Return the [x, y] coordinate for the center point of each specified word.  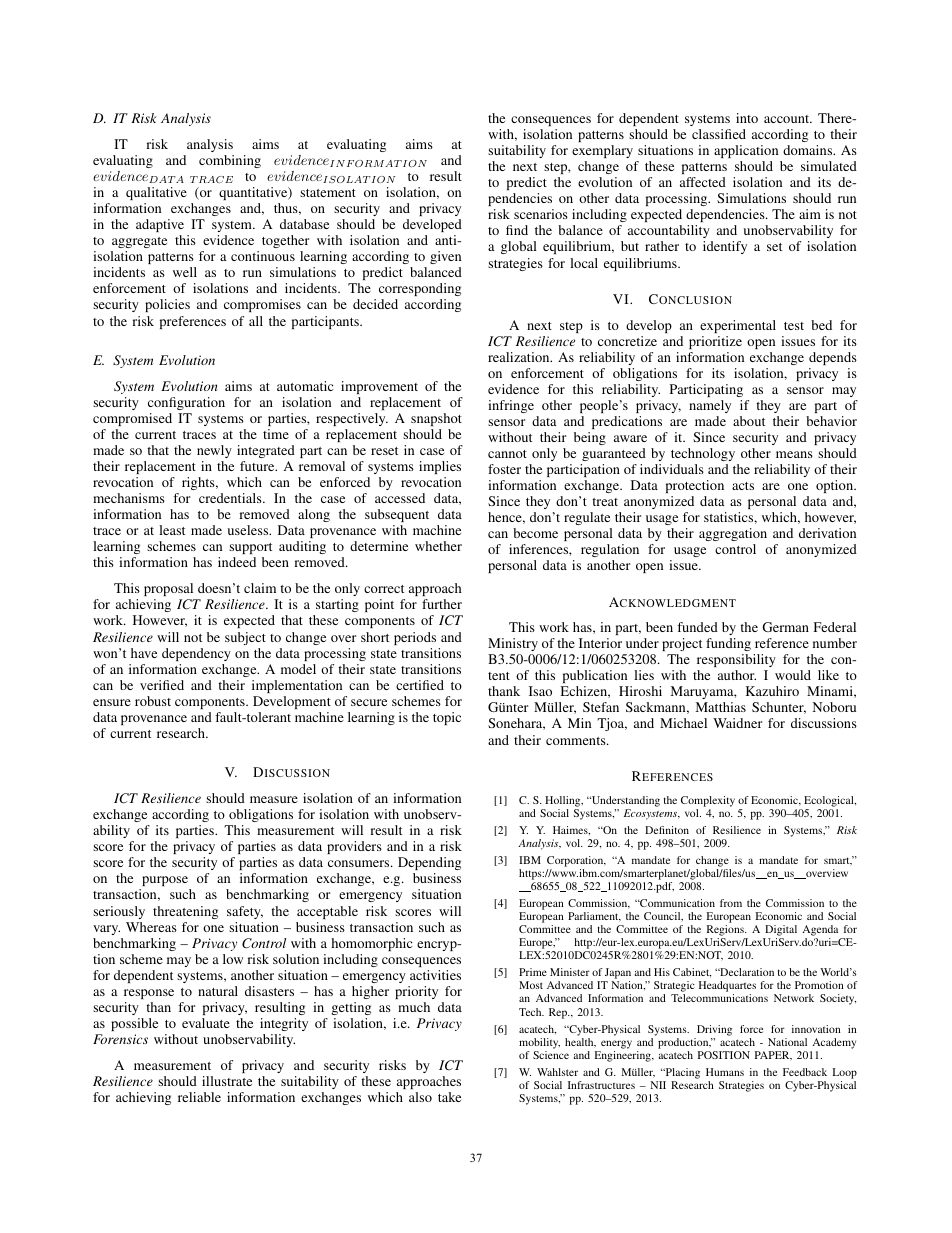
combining [230, 161]
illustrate [227, 1081]
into [747, 118]
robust [153, 701]
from [731, 903]
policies [167, 305]
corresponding [420, 291]
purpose [165, 883]
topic [447, 718]
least [172, 530]
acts [743, 486]
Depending [429, 865]
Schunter [779, 708]
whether [438, 546]
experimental [738, 326]
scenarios [541, 214]
